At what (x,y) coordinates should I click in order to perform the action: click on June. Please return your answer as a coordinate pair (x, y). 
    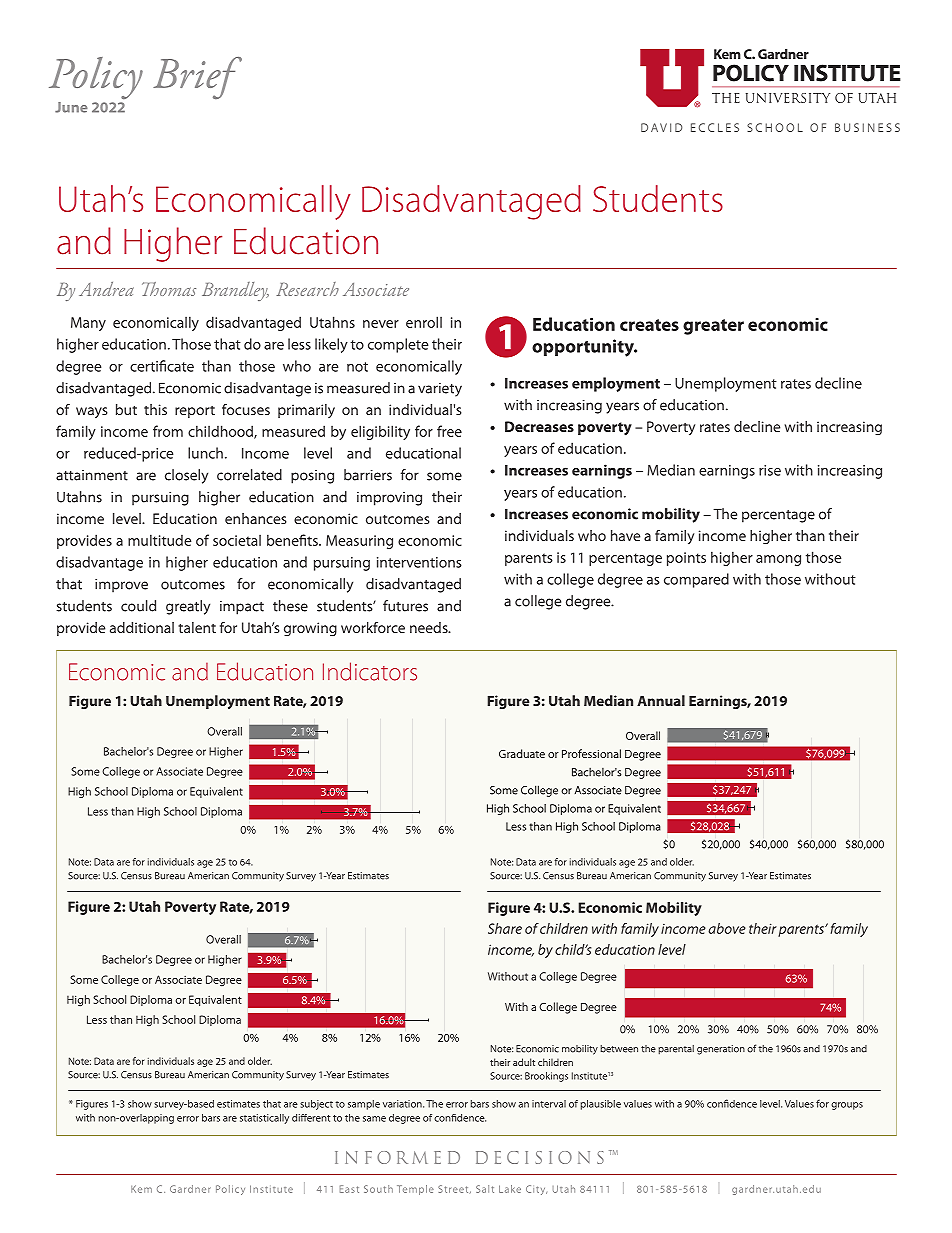
    Looking at the image, I should click on (71, 107).
